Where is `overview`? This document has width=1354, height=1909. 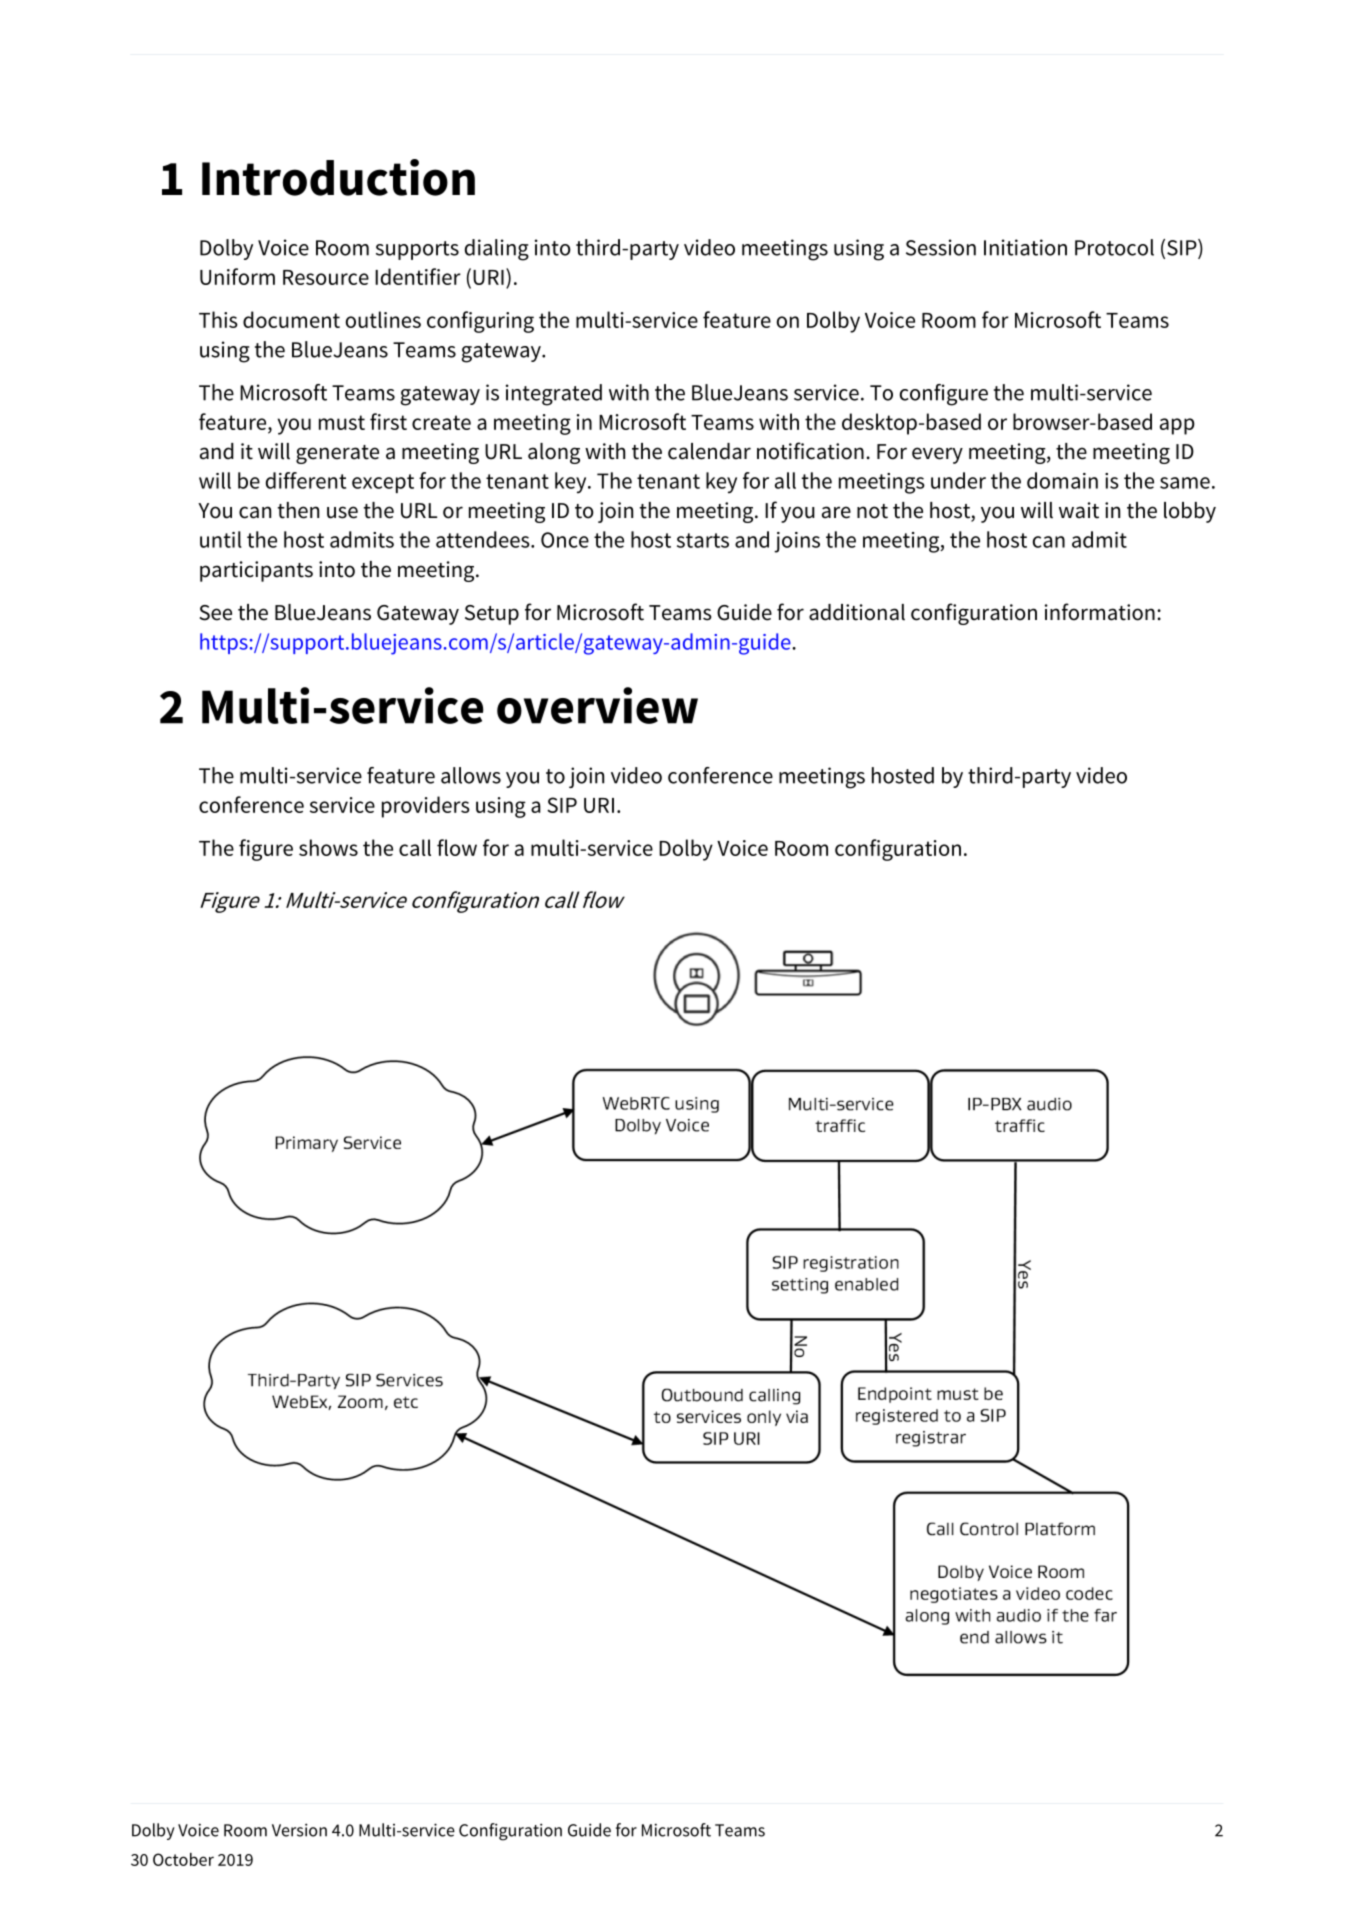
overview is located at coordinates (597, 705).
